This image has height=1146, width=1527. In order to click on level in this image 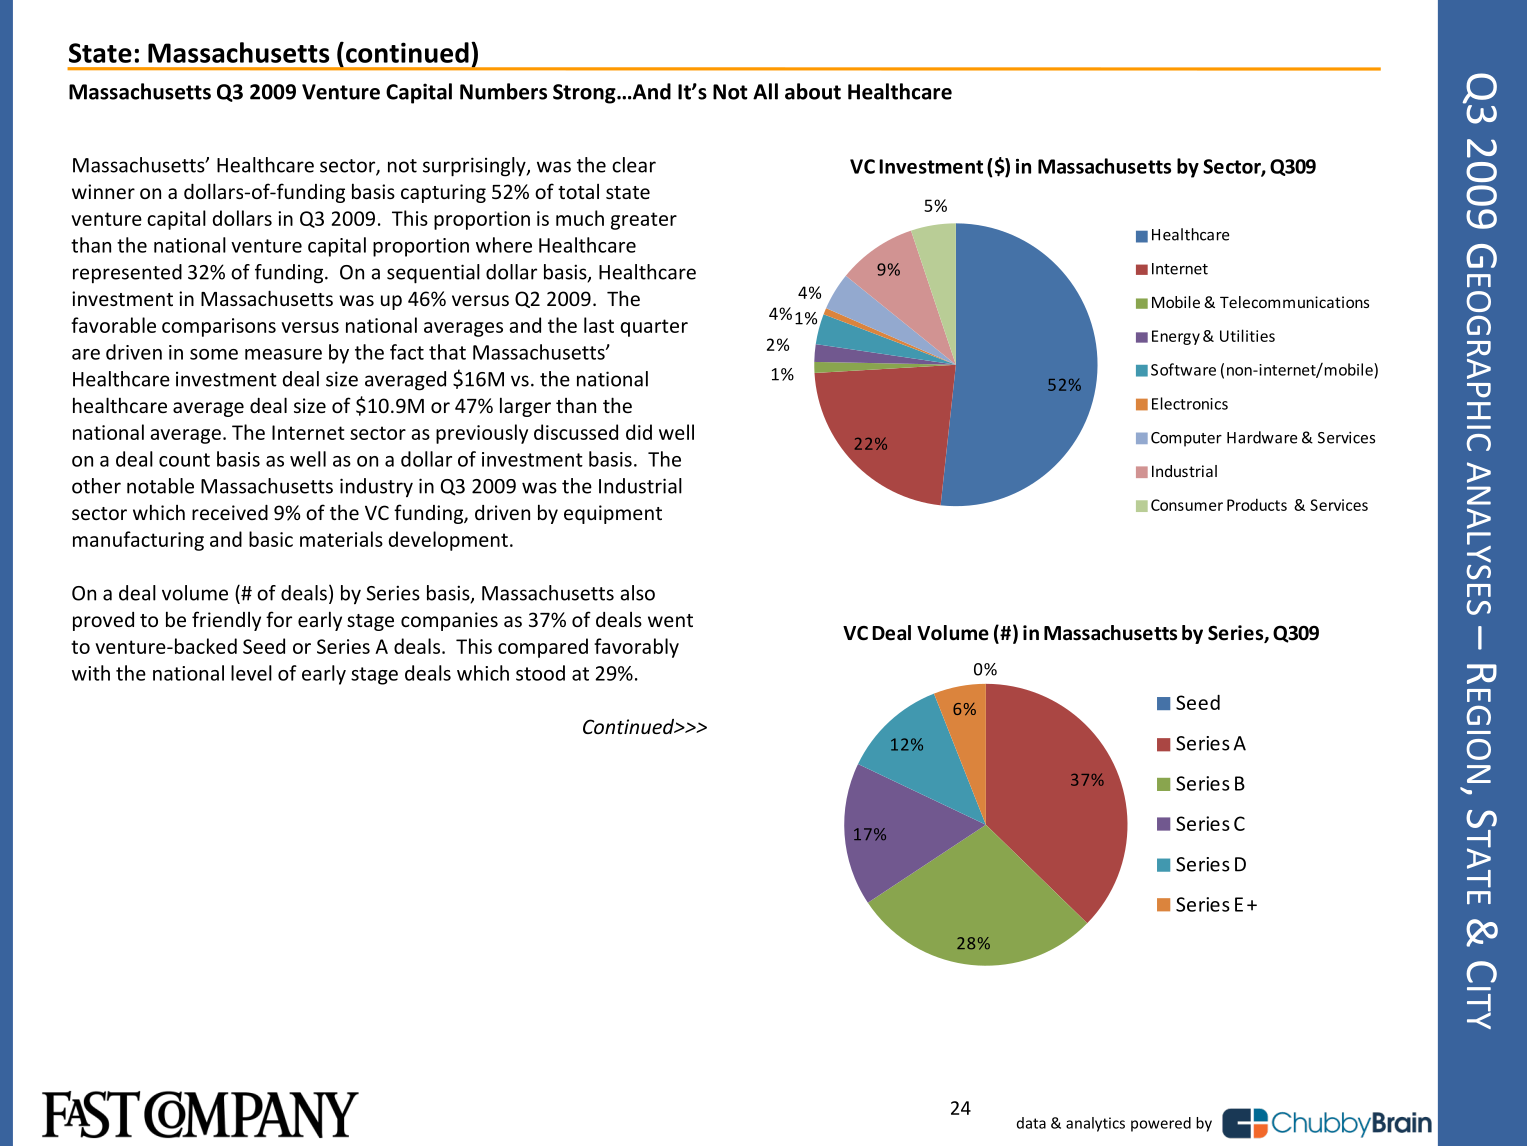, I will do `click(251, 673)`.
